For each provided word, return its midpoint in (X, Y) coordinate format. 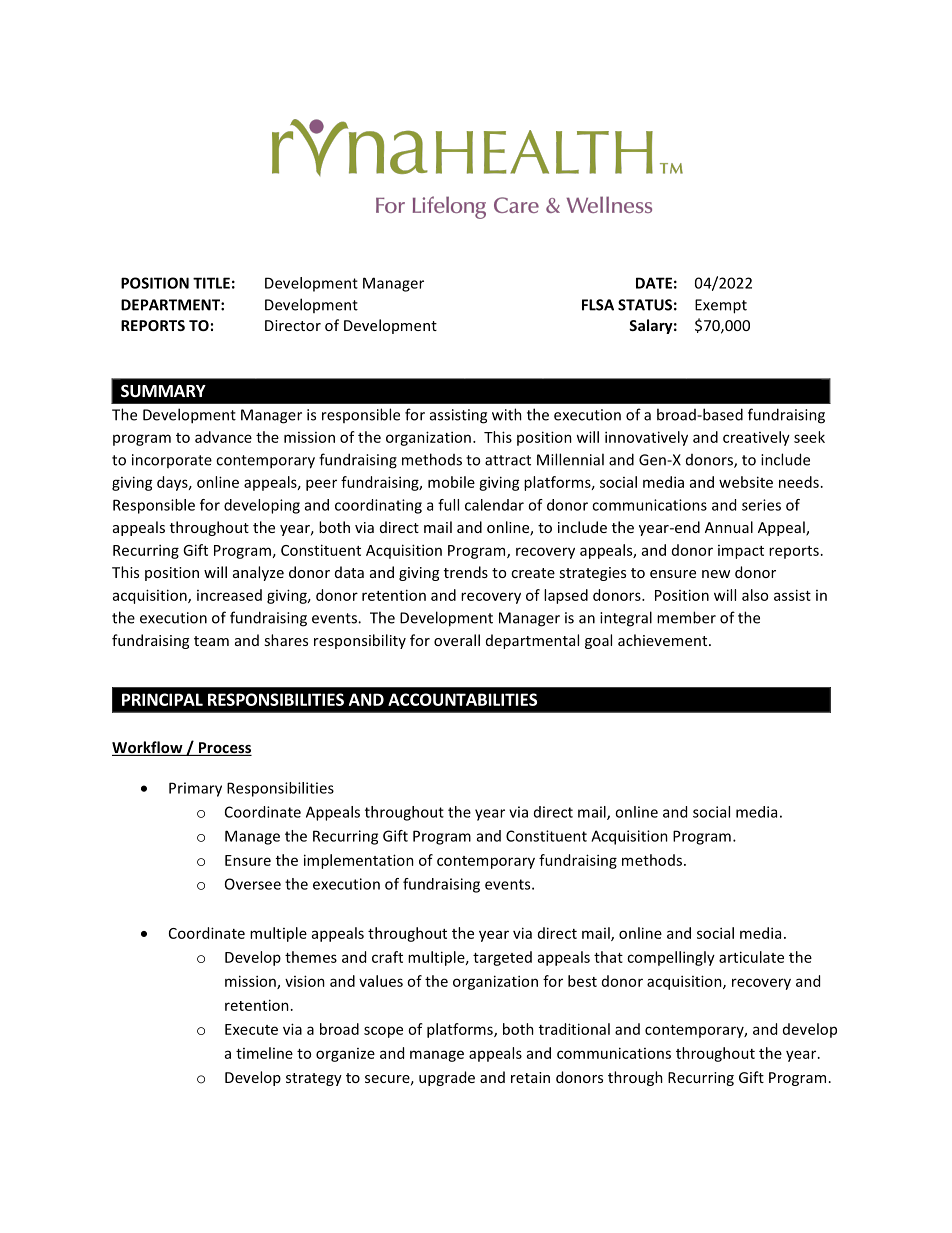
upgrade (447, 1078)
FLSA (598, 305)
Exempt (721, 306)
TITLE (211, 283)
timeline (264, 1053)
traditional (574, 1029)
